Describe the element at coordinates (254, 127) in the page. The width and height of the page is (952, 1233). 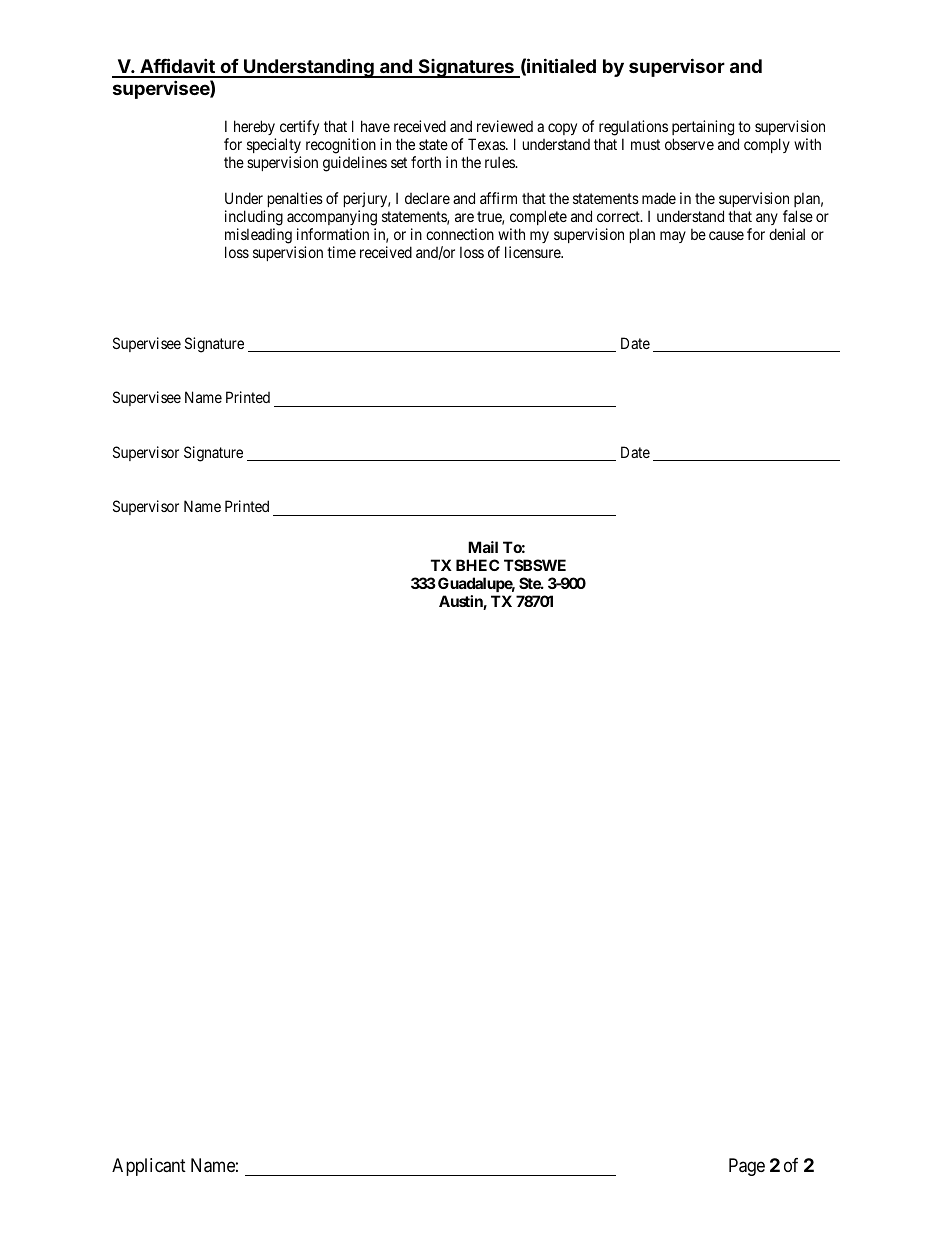
I see `hereby` at that location.
